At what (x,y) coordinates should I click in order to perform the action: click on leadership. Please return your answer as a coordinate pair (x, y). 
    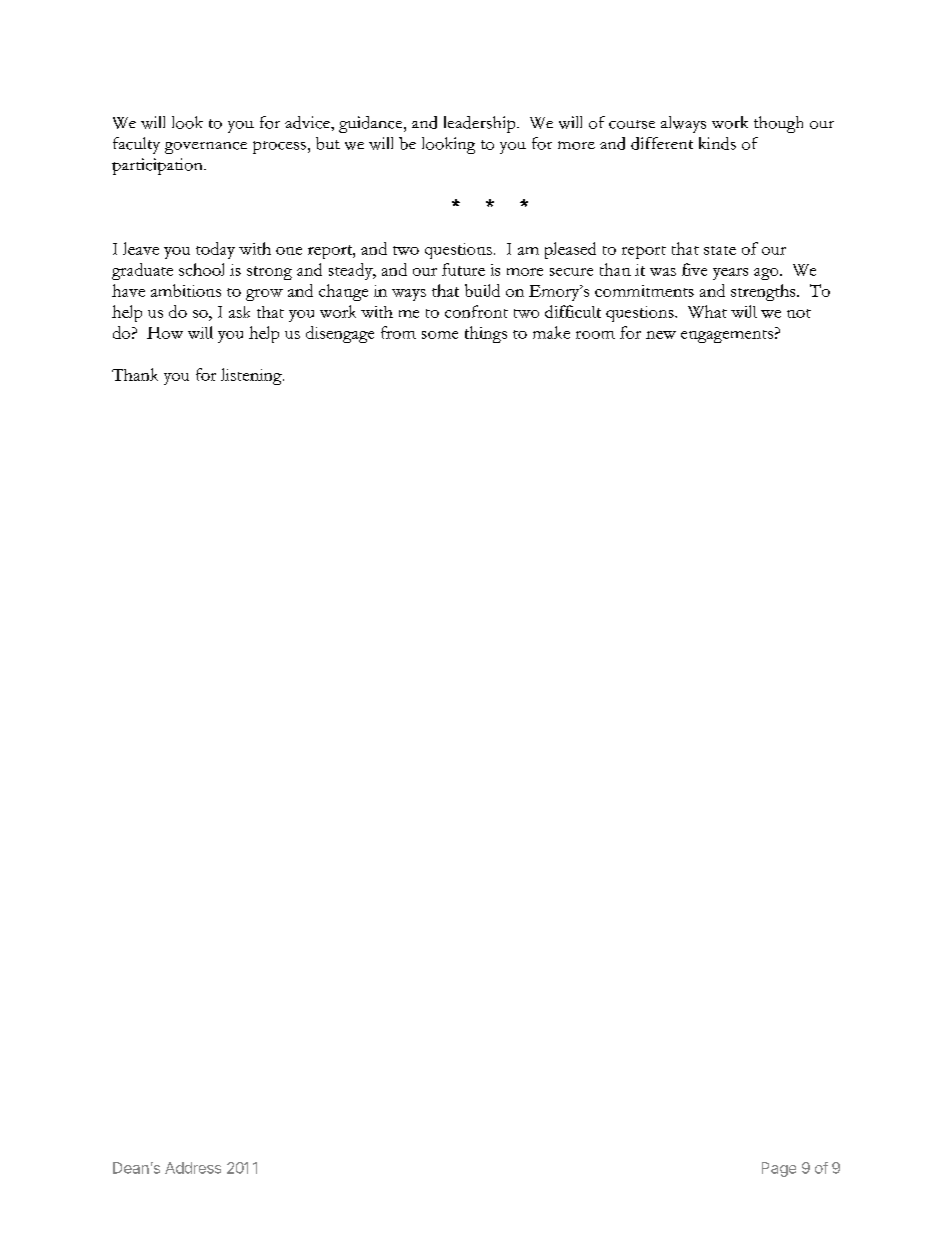
    Looking at the image, I should click on (481, 124).
